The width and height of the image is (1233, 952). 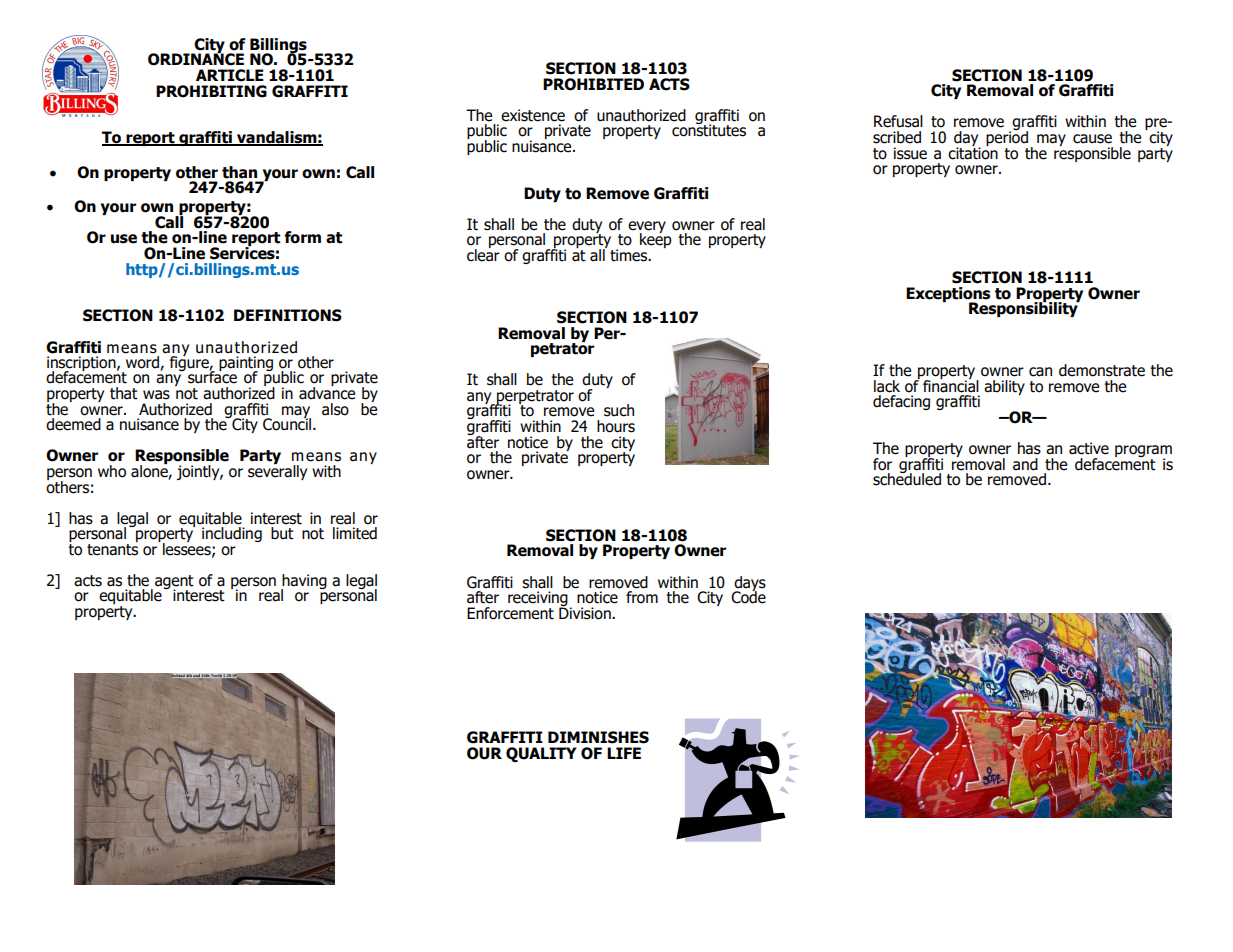 What do you see at coordinates (143, 363) in the image?
I see `word` at bounding box center [143, 363].
